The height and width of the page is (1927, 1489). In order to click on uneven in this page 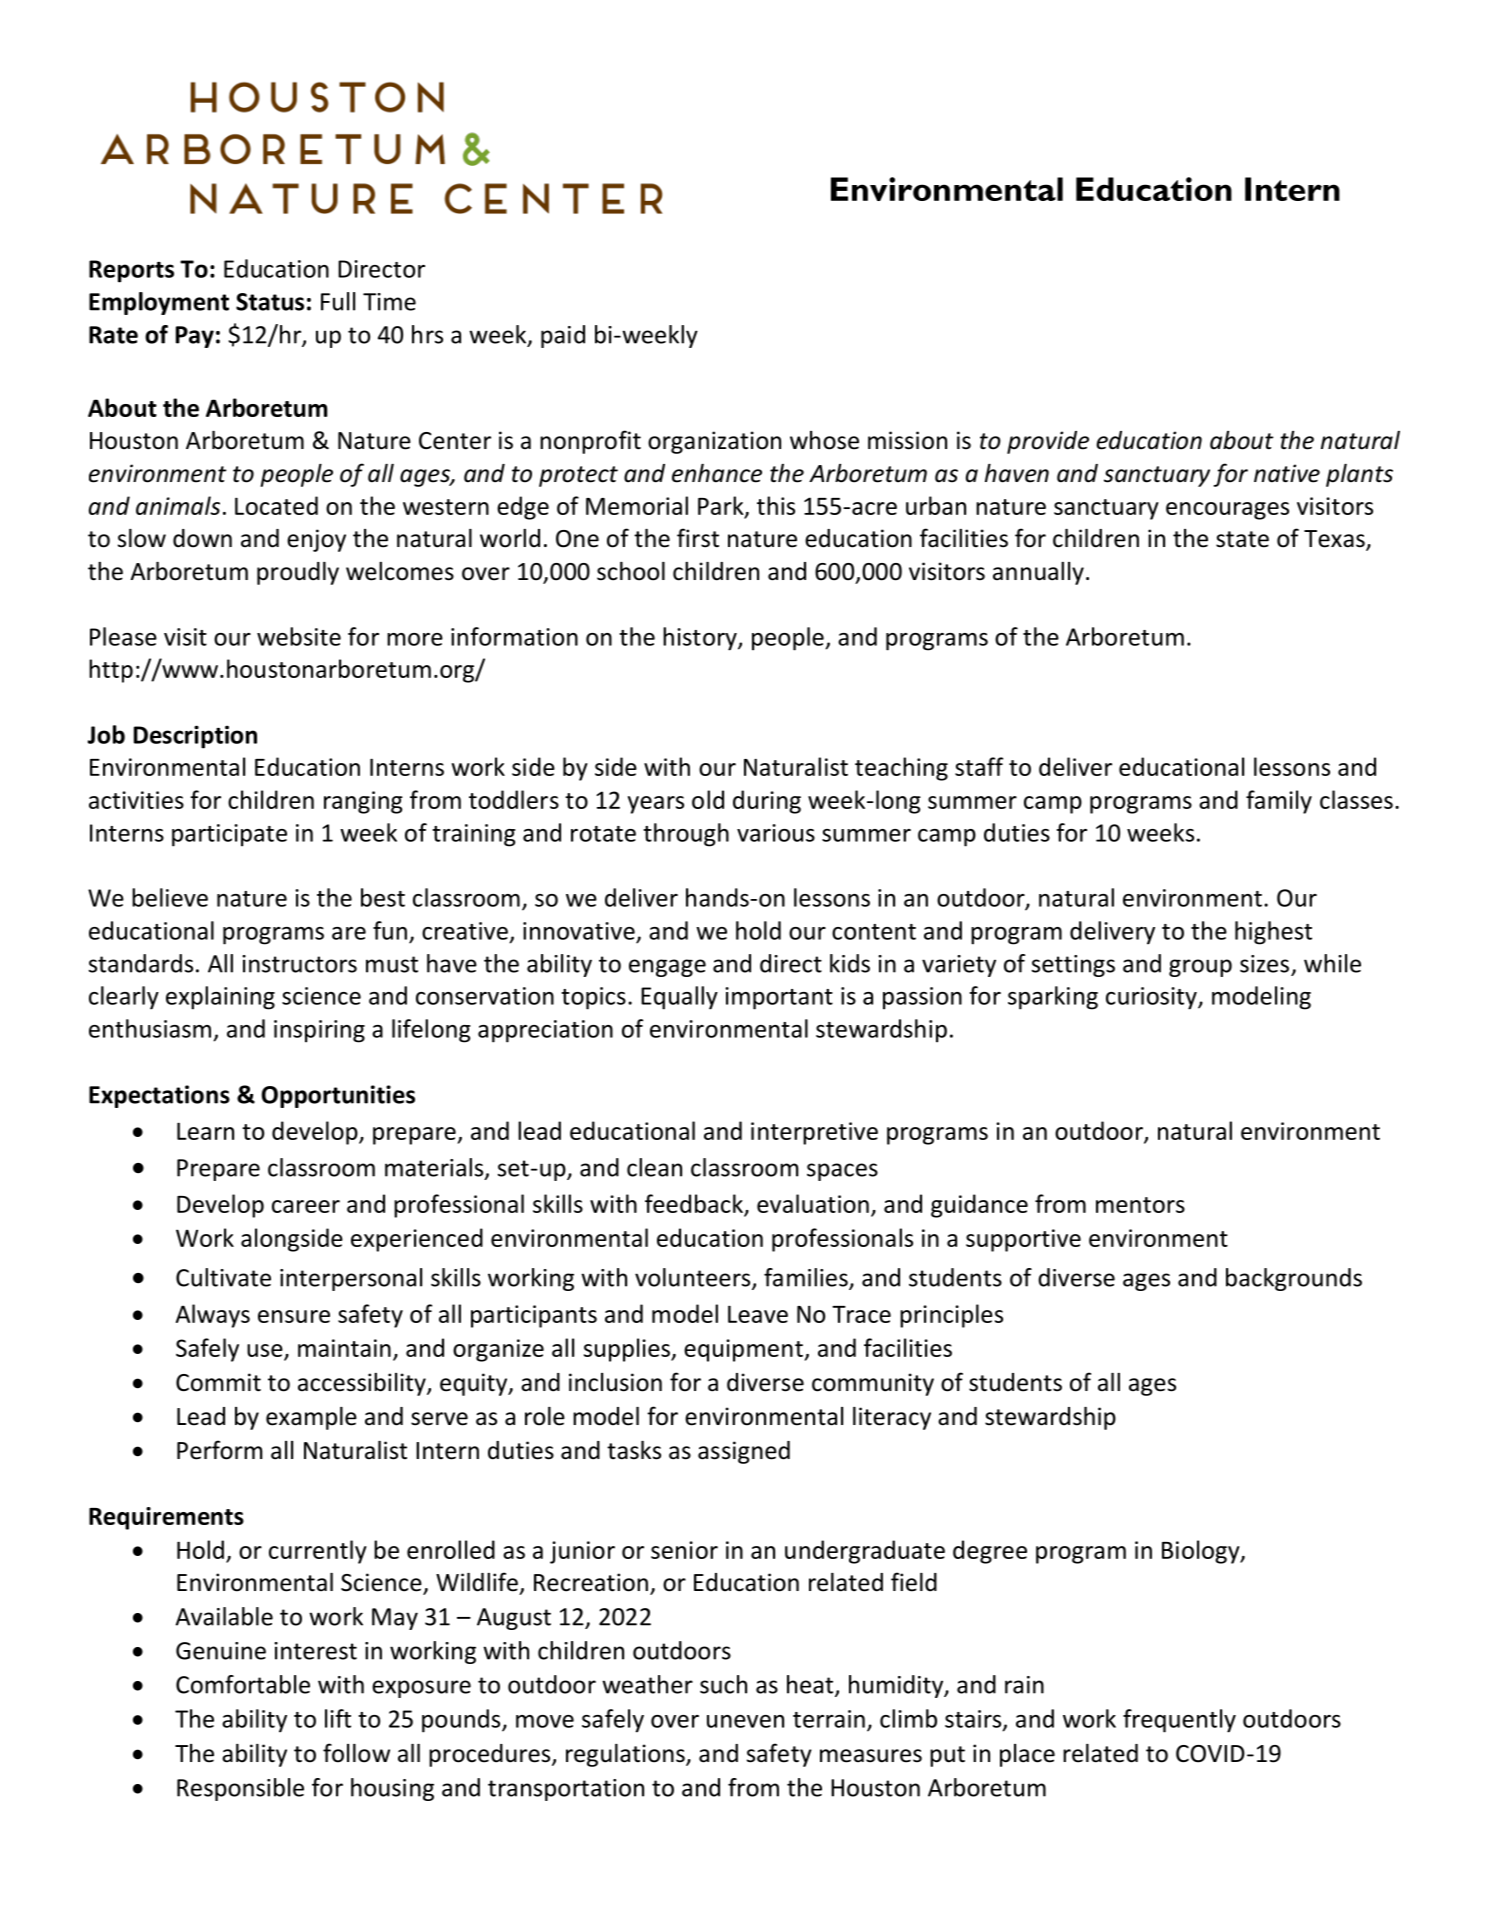, I will do `click(745, 1721)`.
